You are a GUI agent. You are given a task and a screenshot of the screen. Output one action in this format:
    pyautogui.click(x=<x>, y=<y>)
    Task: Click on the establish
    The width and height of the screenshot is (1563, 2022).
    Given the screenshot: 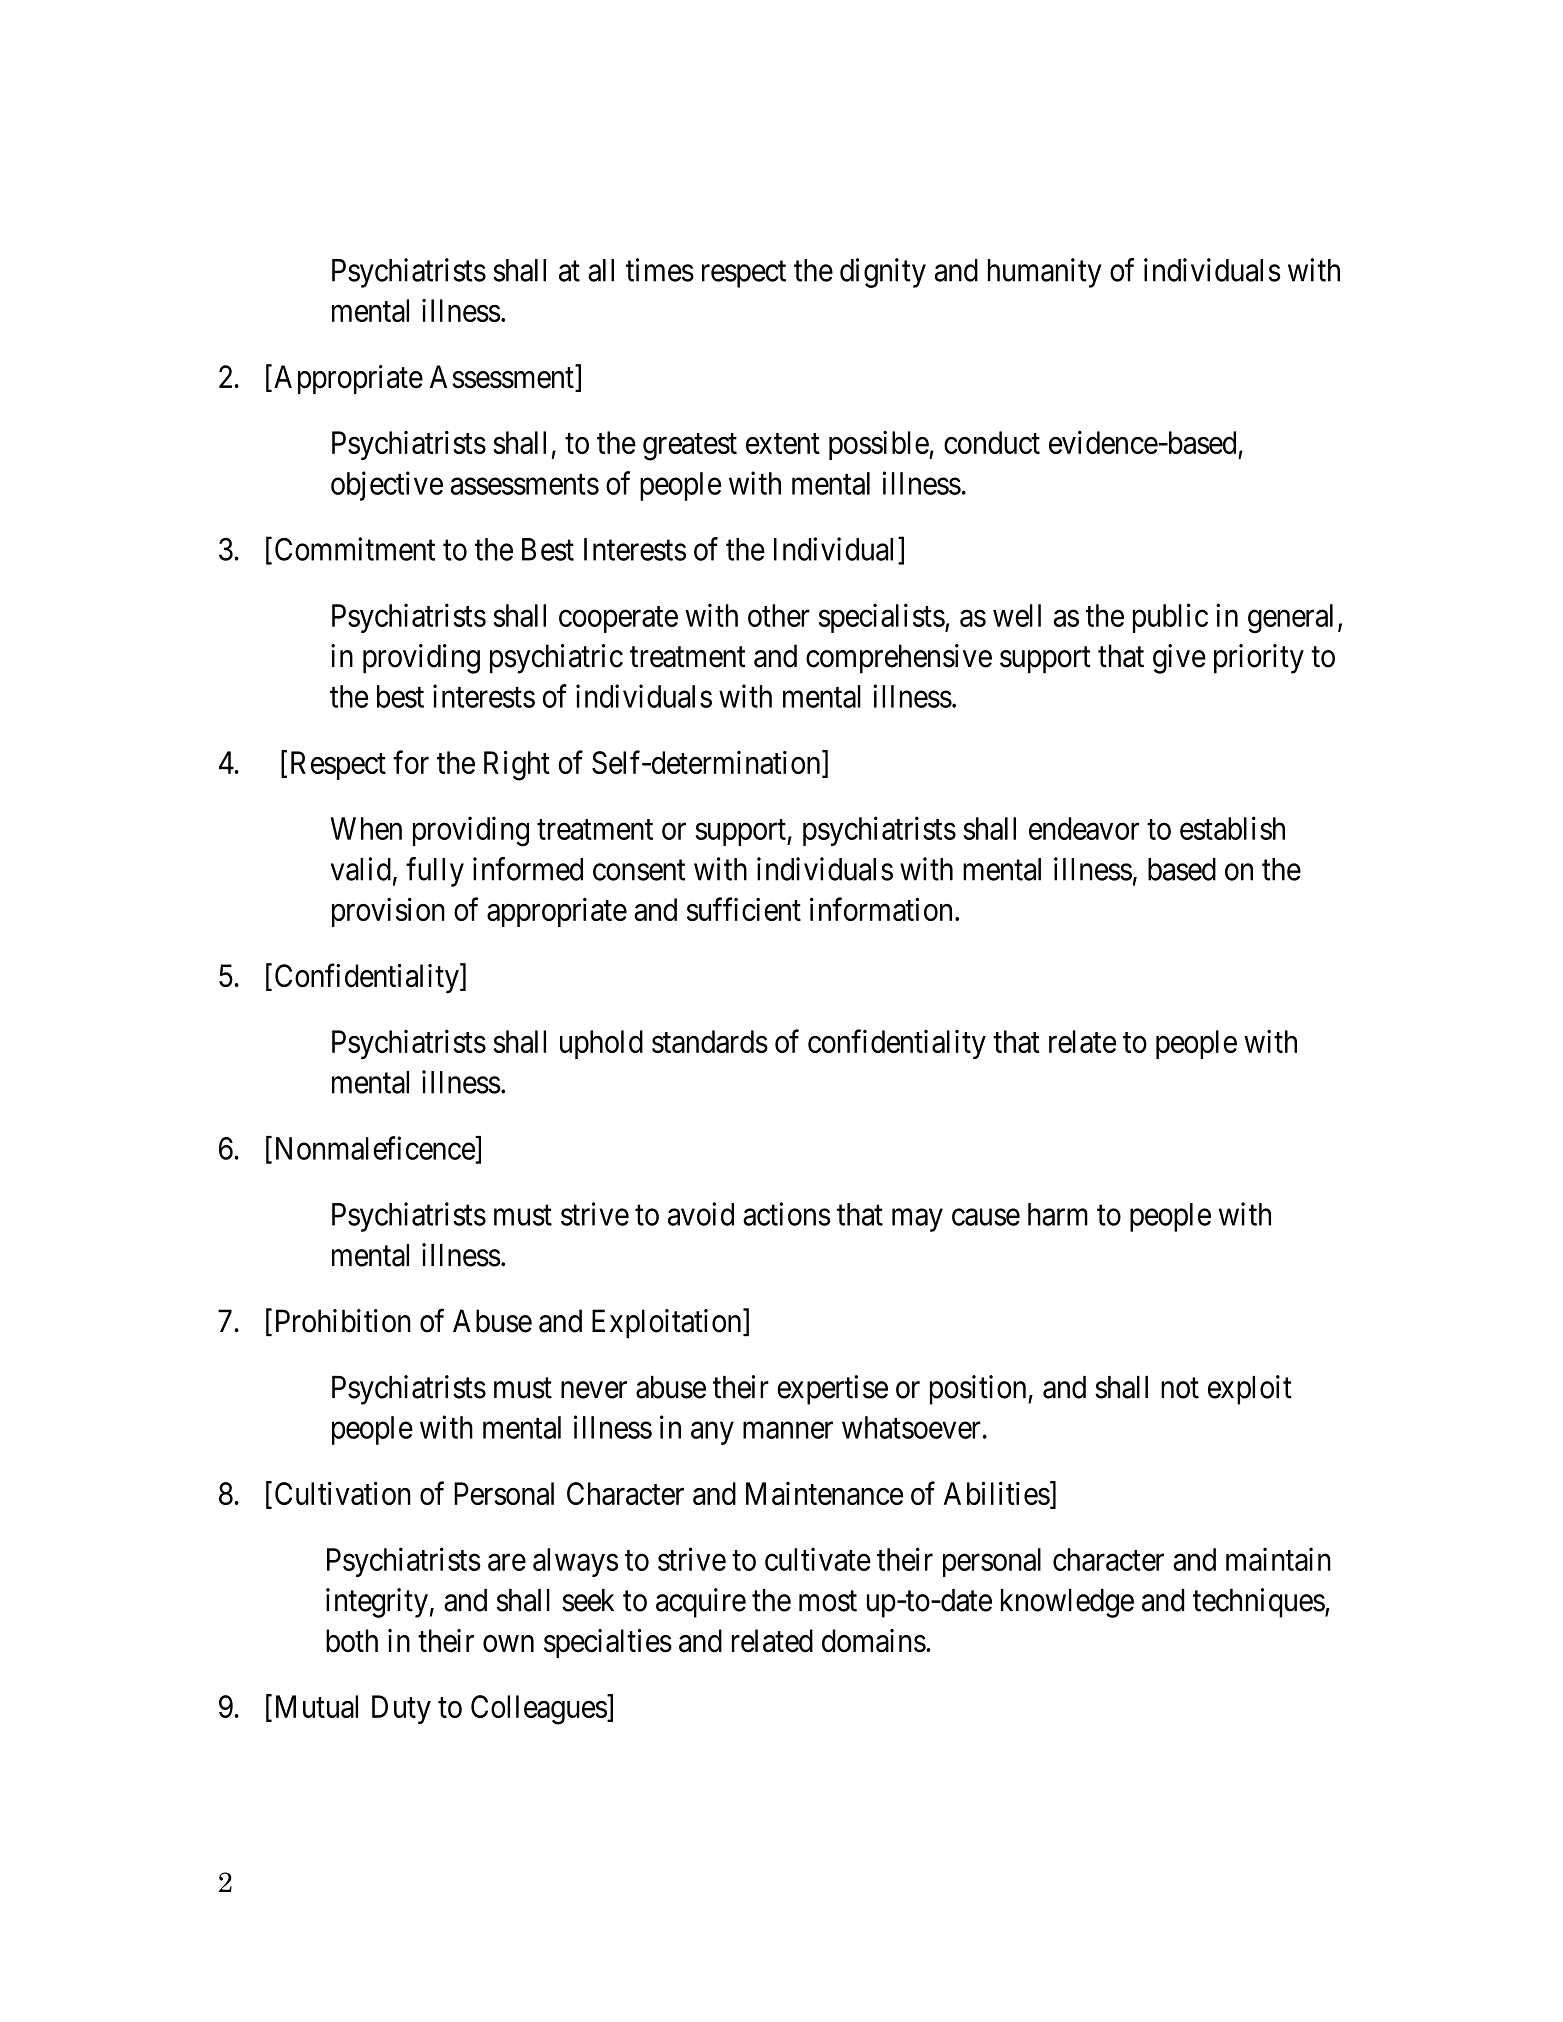 What is the action you would take?
    pyautogui.click(x=1232, y=828)
